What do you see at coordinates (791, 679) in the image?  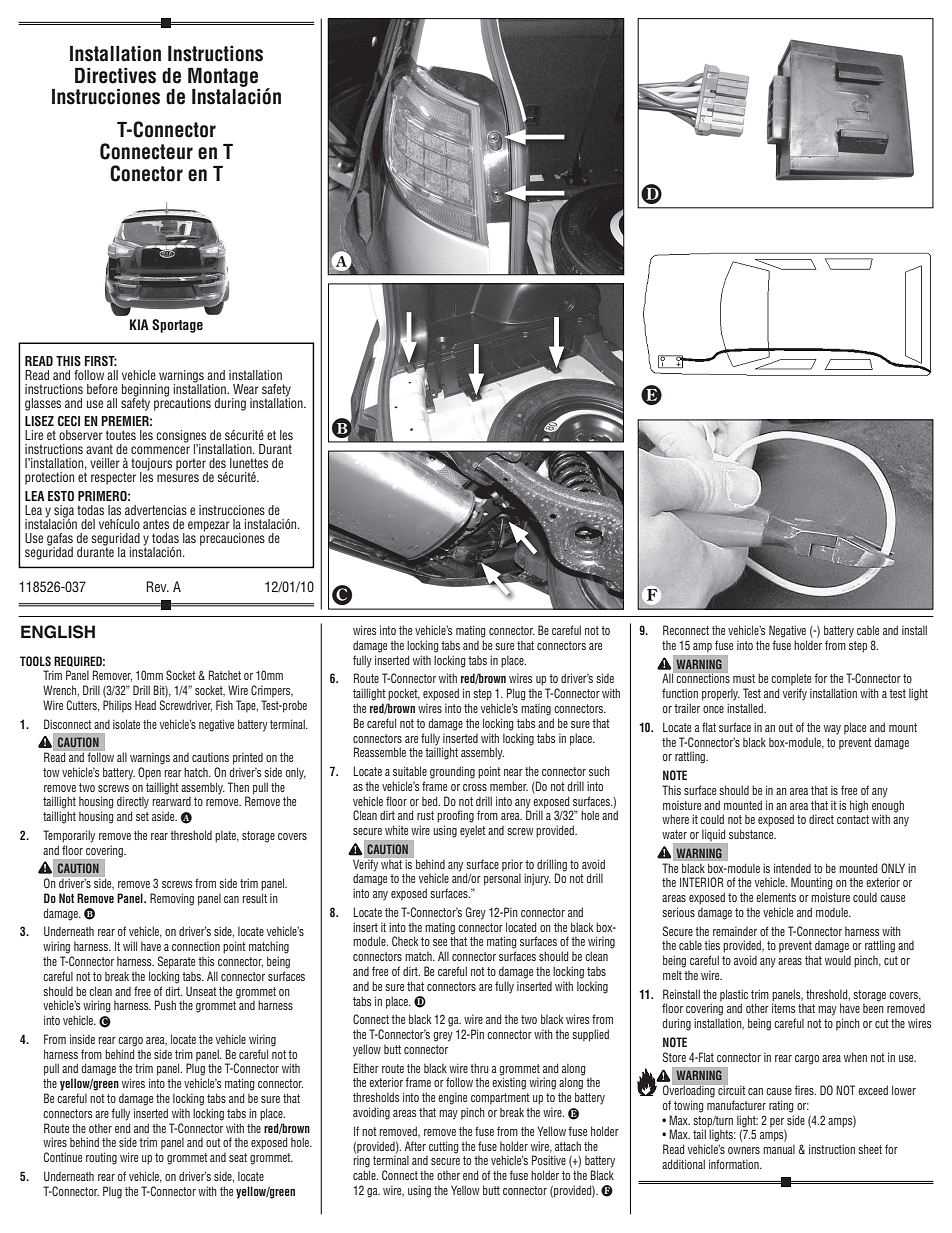 I see `complete` at bounding box center [791, 679].
